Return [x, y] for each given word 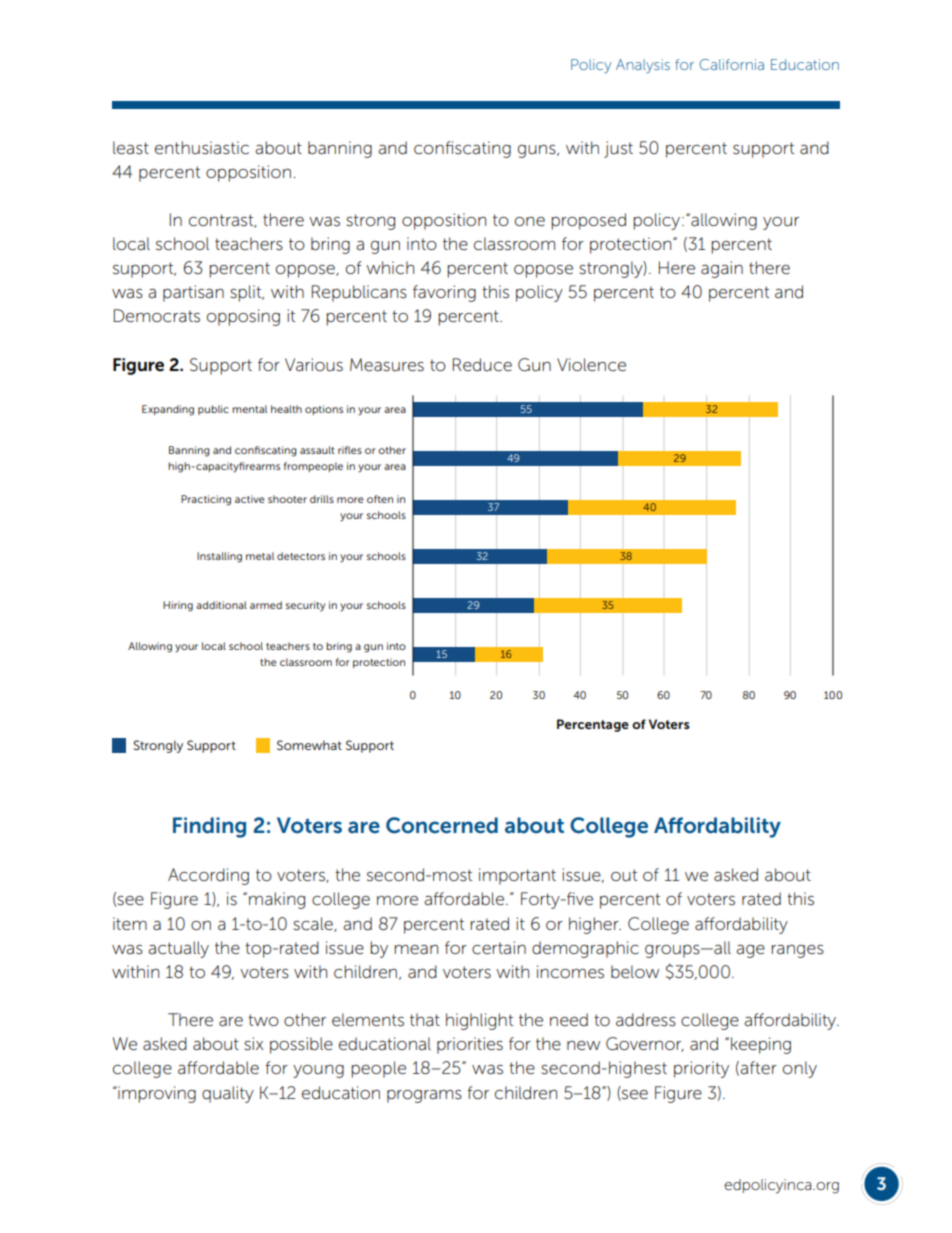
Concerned [442, 825]
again [722, 269]
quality [228, 1094]
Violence [591, 364]
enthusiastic [202, 148]
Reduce [482, 365]
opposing [243, 317]
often [380, 499]
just [618, 149]
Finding [209, 827]
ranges [797, 951]
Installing [219, 557]
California [731, 64]
